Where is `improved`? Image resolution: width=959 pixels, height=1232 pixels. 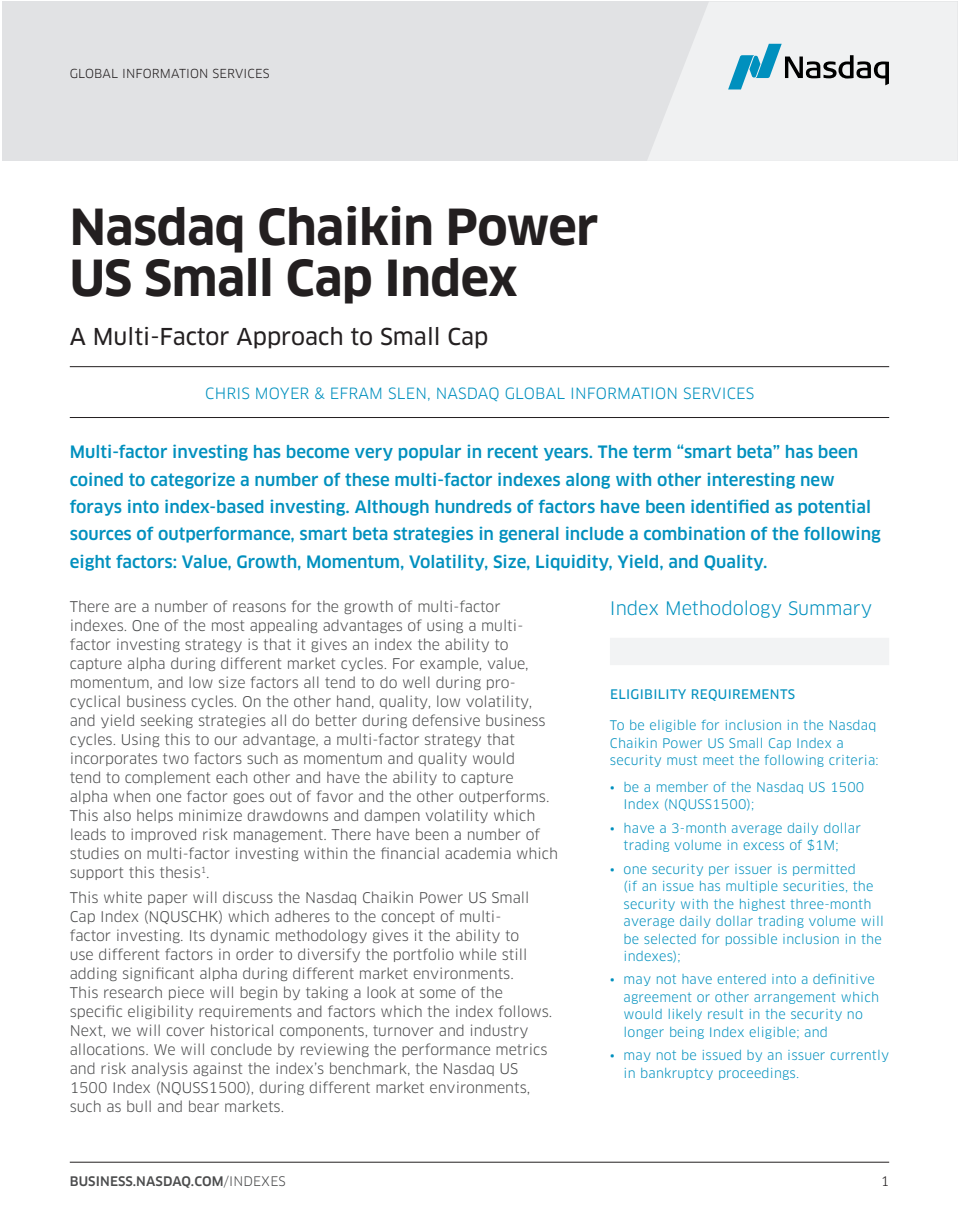 improved is located at coordinates (163, 835).
